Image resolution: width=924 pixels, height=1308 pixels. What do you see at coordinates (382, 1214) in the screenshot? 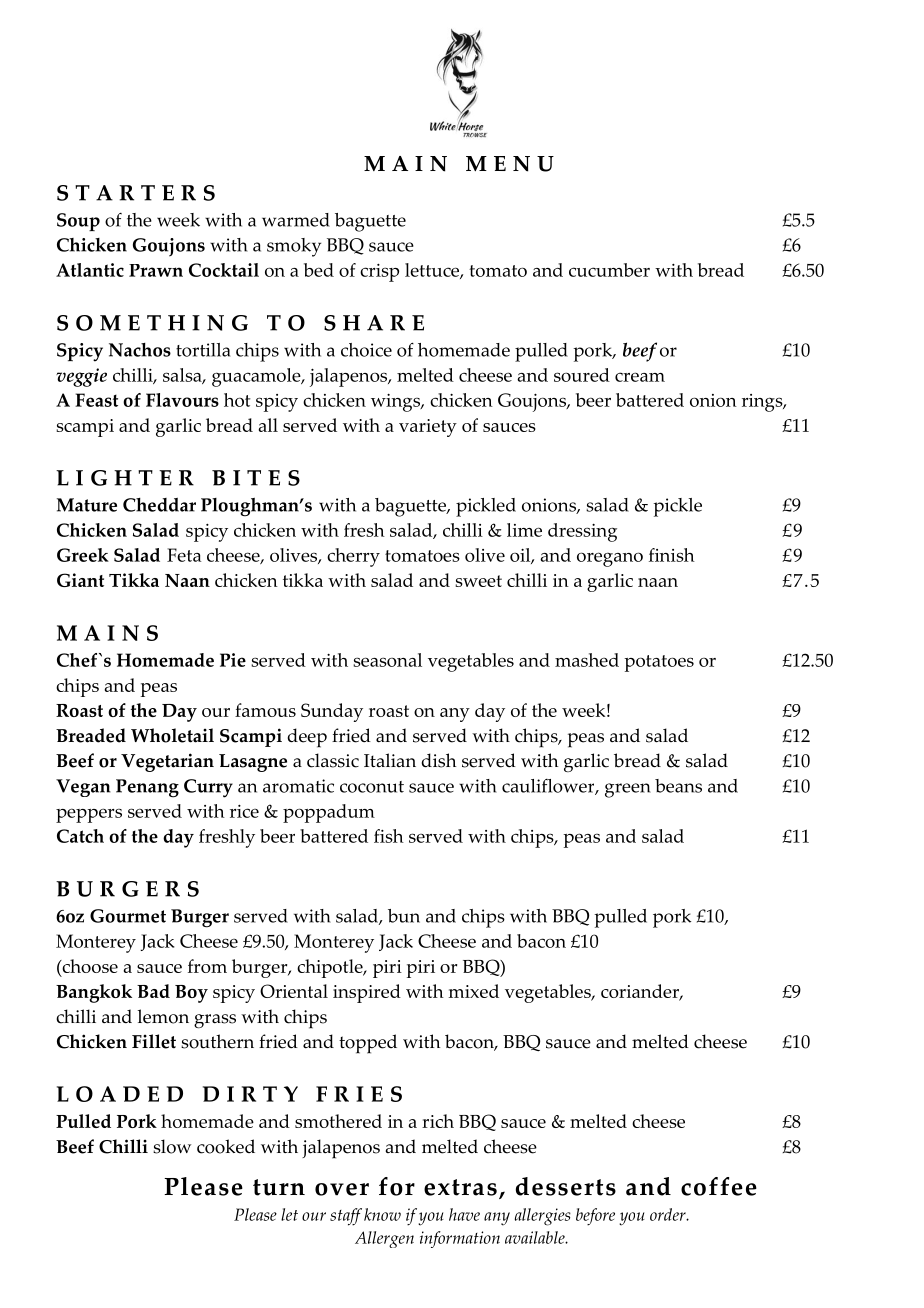
I see `know` at bounding box center [382, 1214].
